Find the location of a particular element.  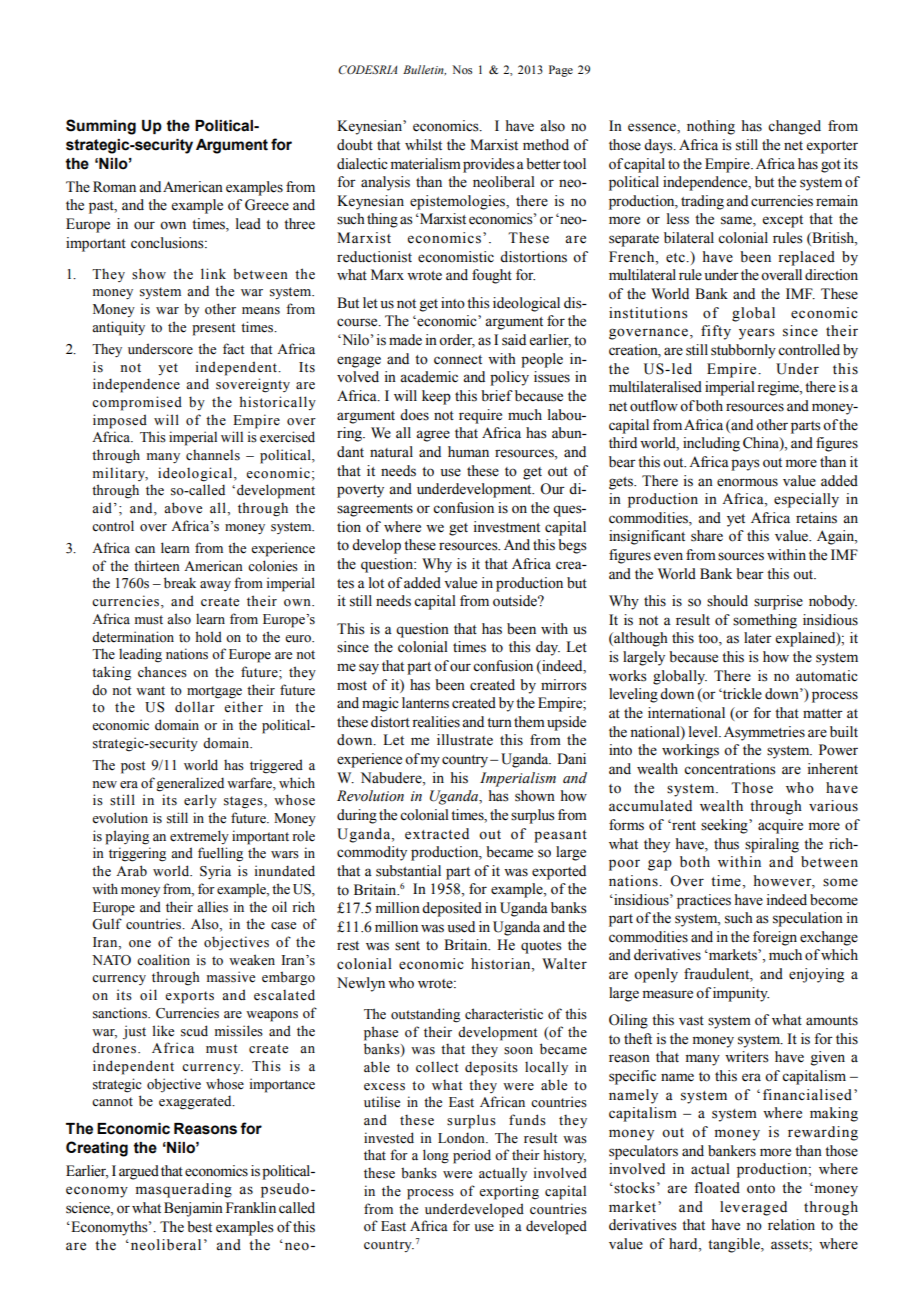

changed is located at coordinates (794, 127).
